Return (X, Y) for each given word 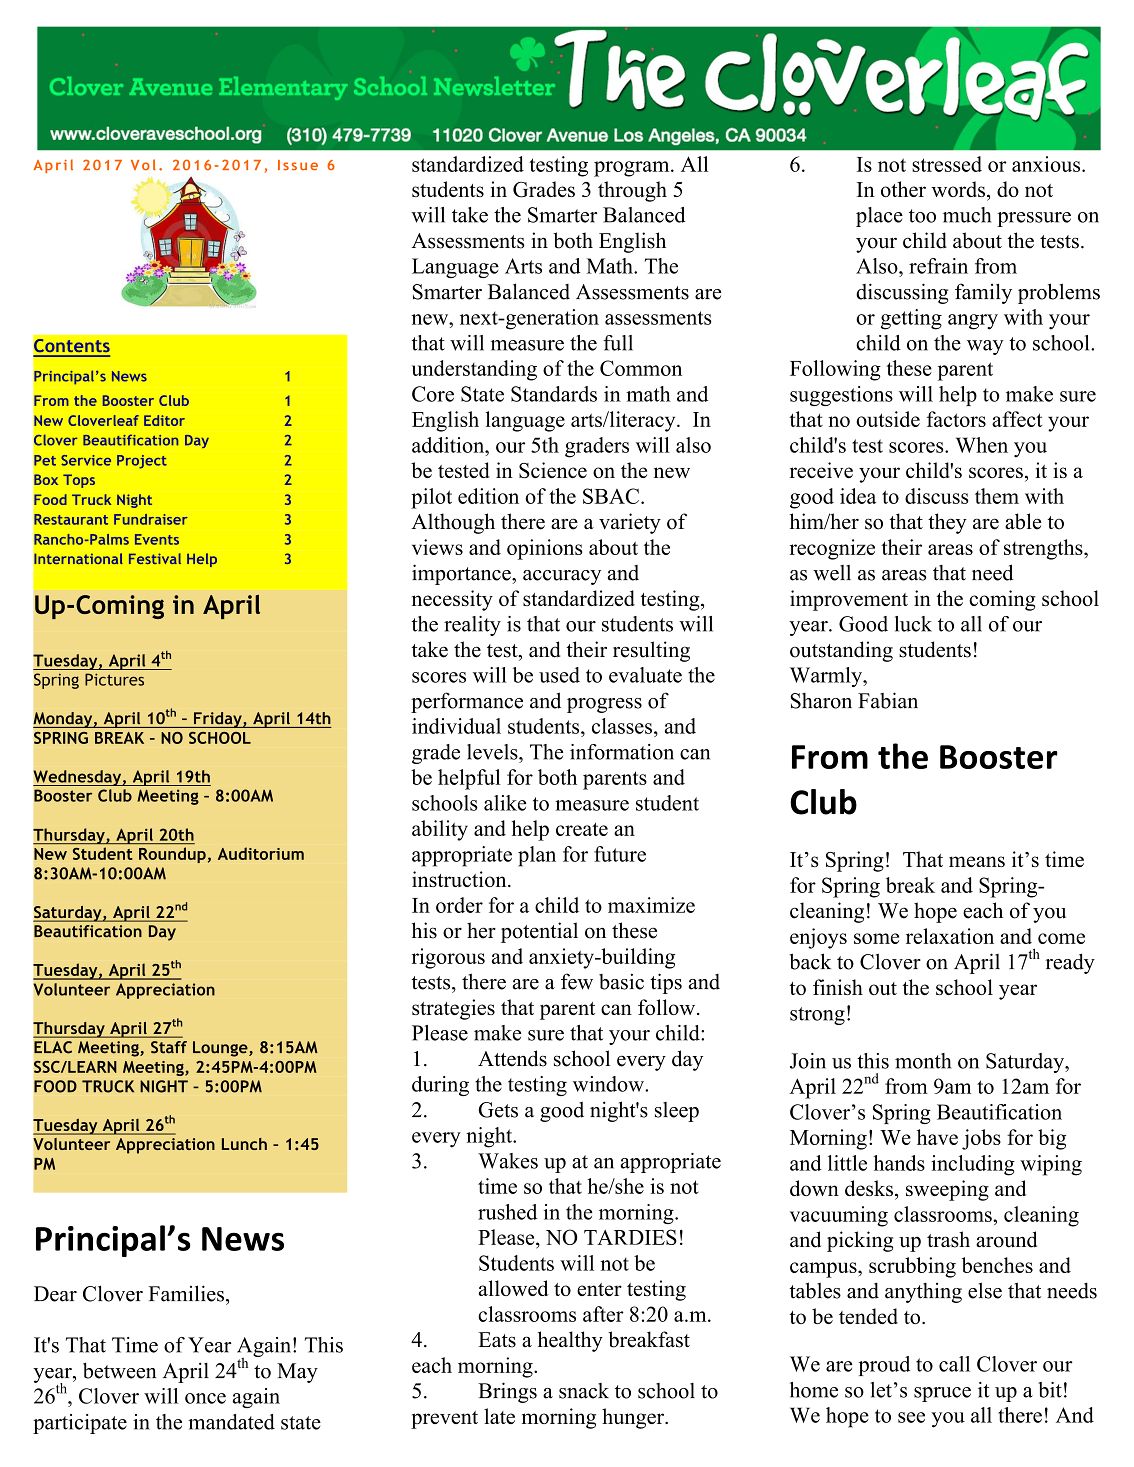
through (632, 191)
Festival (155, 558)
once (205, 1398)
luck (913, 624)
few (577, 981)
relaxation (950, 936)
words (958, 189)
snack (584, 1391)
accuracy (562, 577)
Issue (298, 165)
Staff (169, 1047)
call (954, 1364)
